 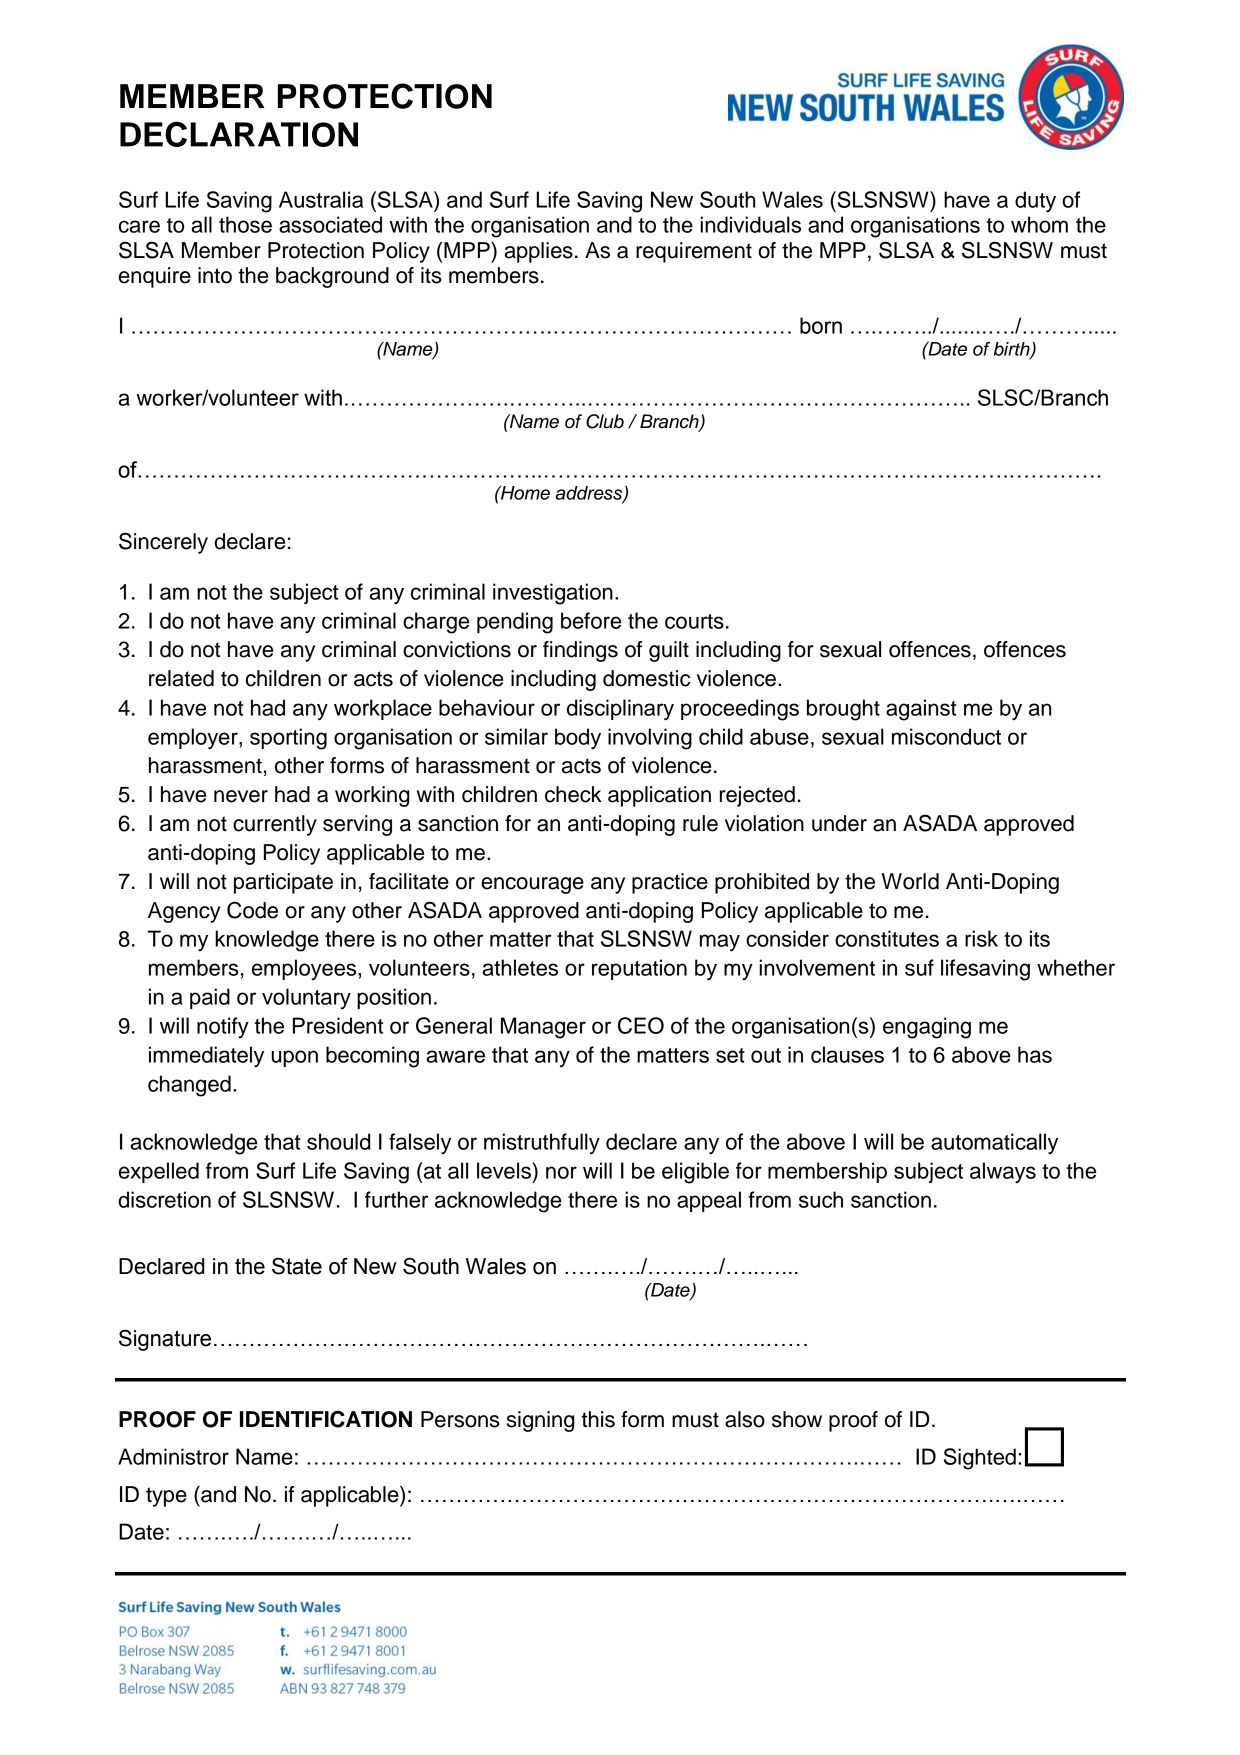 What do you see at coordinates (598, 1419) in the page?
I see `this` at bounding box center [598, 1419].
